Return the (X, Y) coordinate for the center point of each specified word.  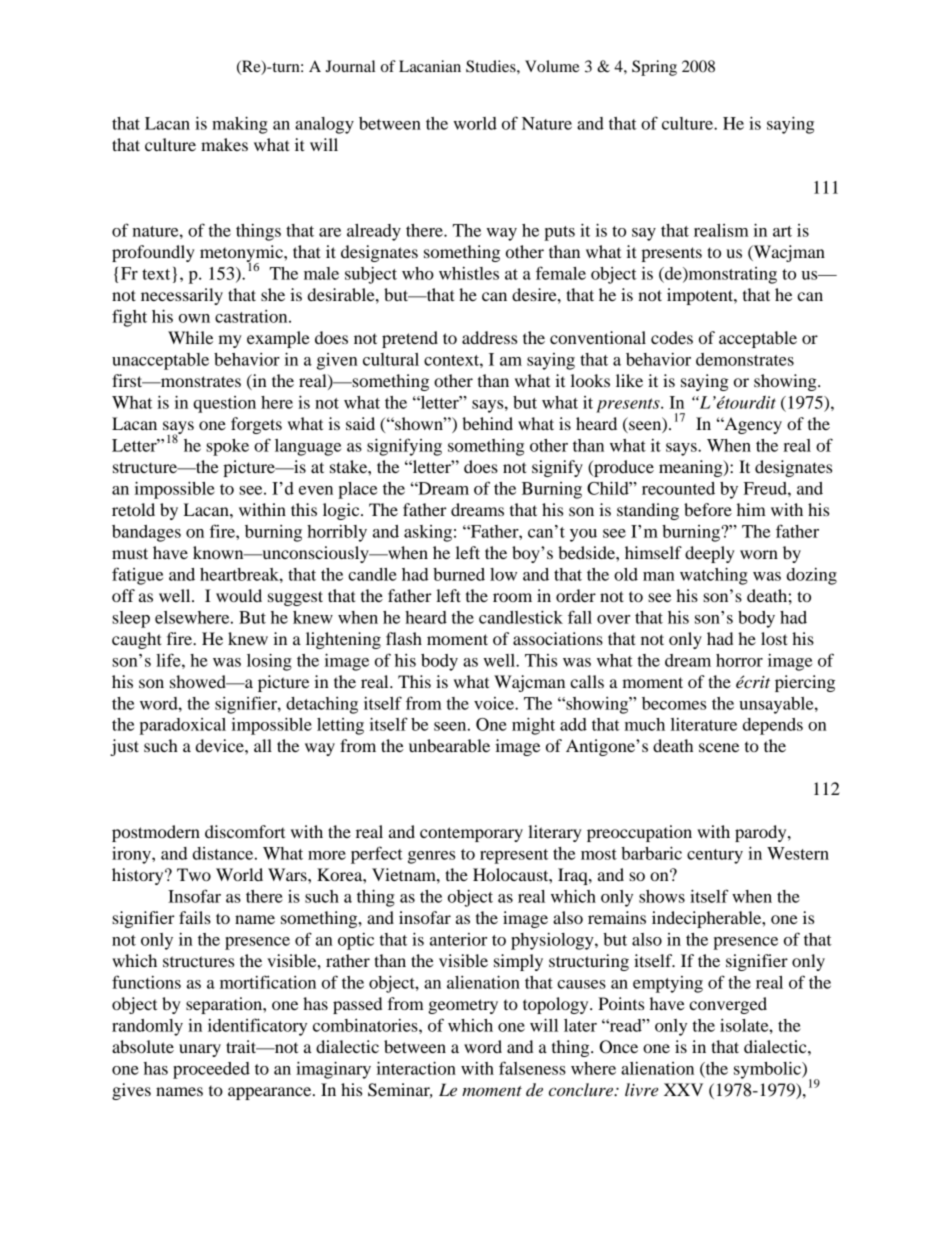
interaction (416, 1068)
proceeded (211, 1070)
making (240, 125)
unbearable (449, 745)
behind (487, 423)
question (224, 404)
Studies (492, 66)
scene (719, 747)
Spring (654, 68)
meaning (692, 468)
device (221, 745)
